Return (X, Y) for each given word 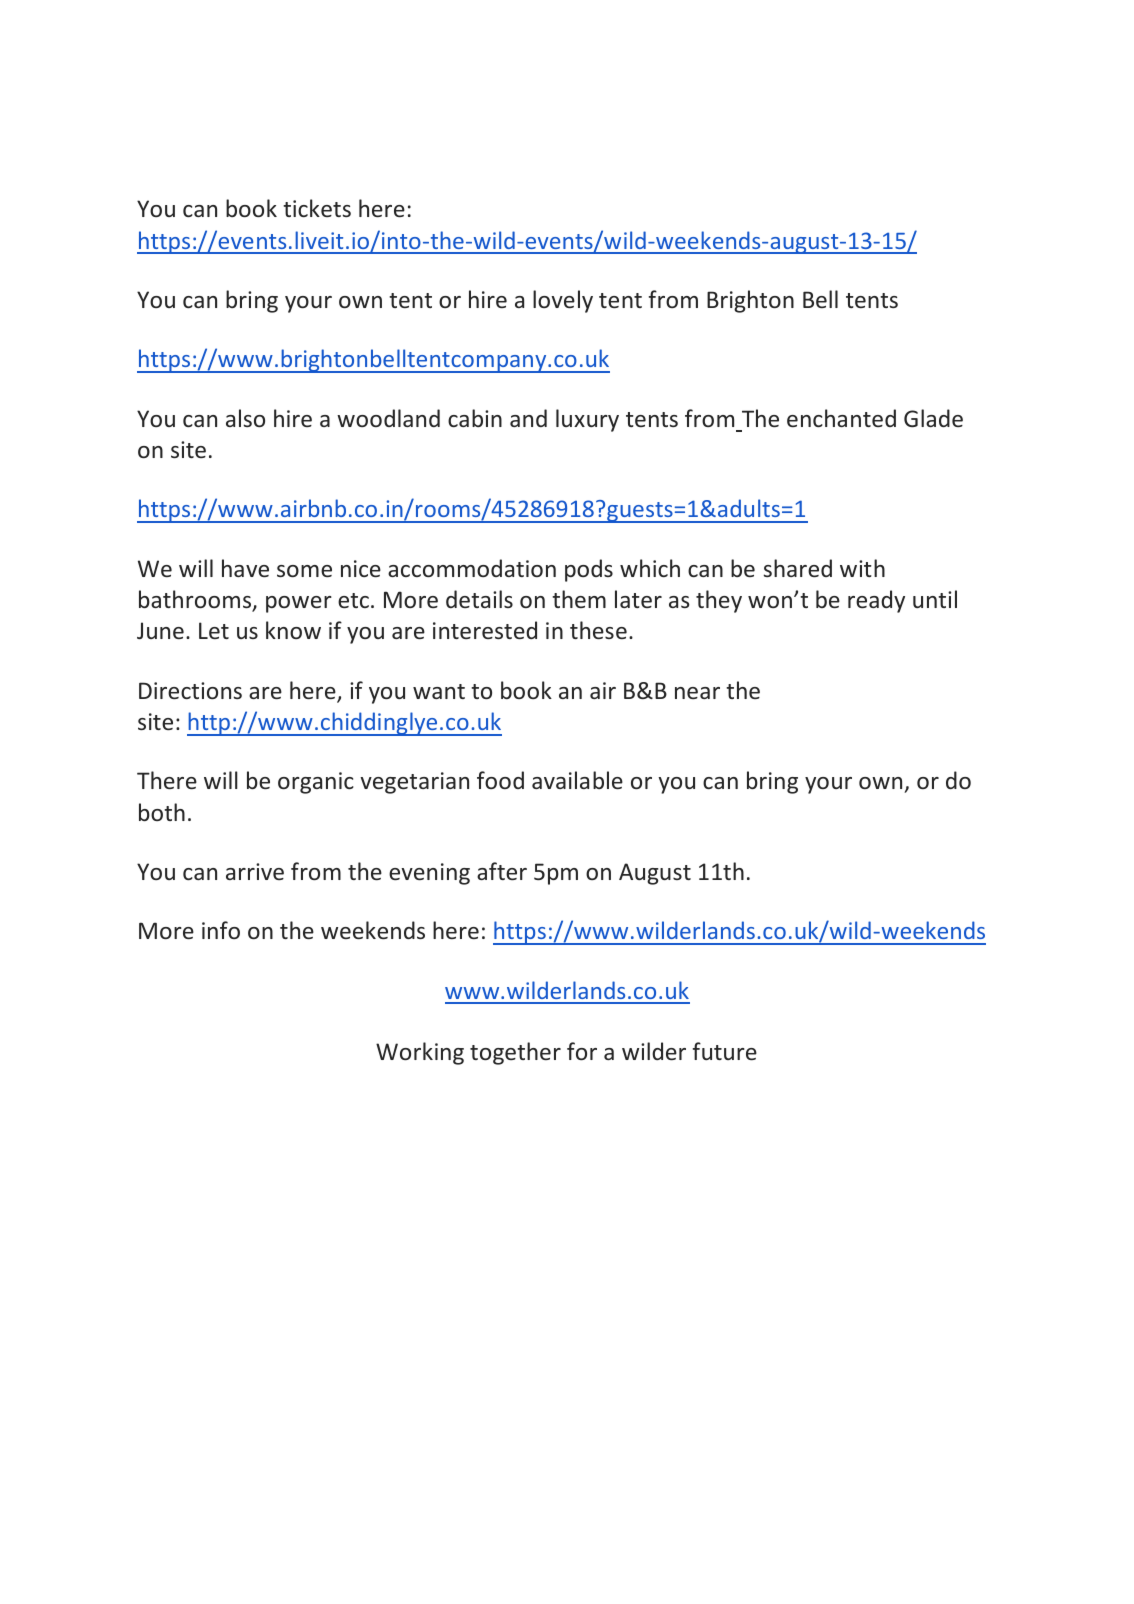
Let (214, 630)
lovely (563, 301)
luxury (587, 420)
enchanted (841, 418)
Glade (933, 418)
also (245, 418)
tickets (317, 208)
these (598, 630)
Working (420, 1053)
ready (876, 601)
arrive (255, 871)
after (502, 871)
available (577, 780)
